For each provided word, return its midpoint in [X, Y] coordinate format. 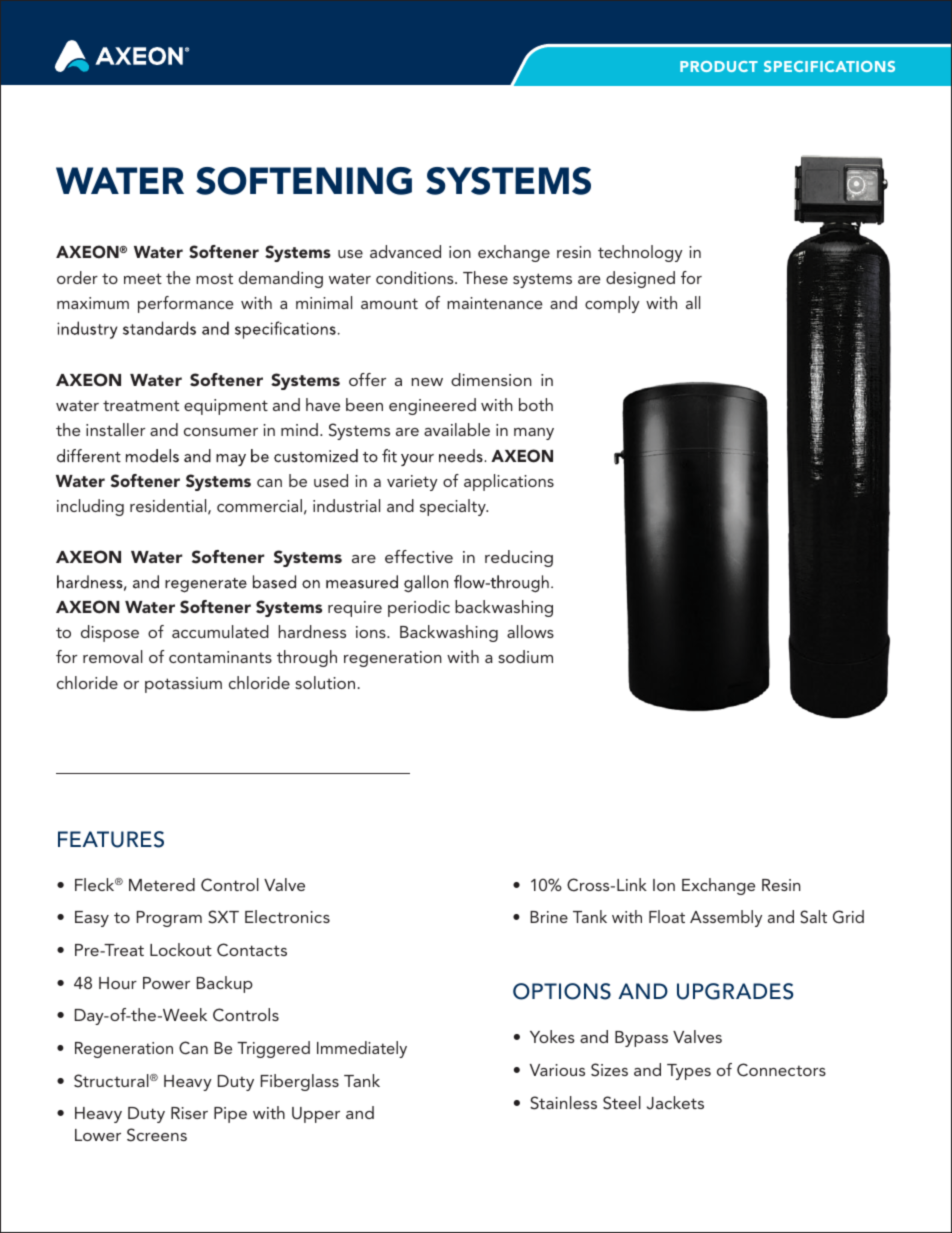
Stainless [563, 1103]
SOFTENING [304, 181]
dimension [491, 379]
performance [185, 304]
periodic [419, 608]
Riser [189, 1113]
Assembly [726, 918]
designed [640, 279]
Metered [162, 884]
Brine [549, 917]
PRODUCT [719, 66]
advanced [405, 251]
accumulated [220, 631]
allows [530, 631]
